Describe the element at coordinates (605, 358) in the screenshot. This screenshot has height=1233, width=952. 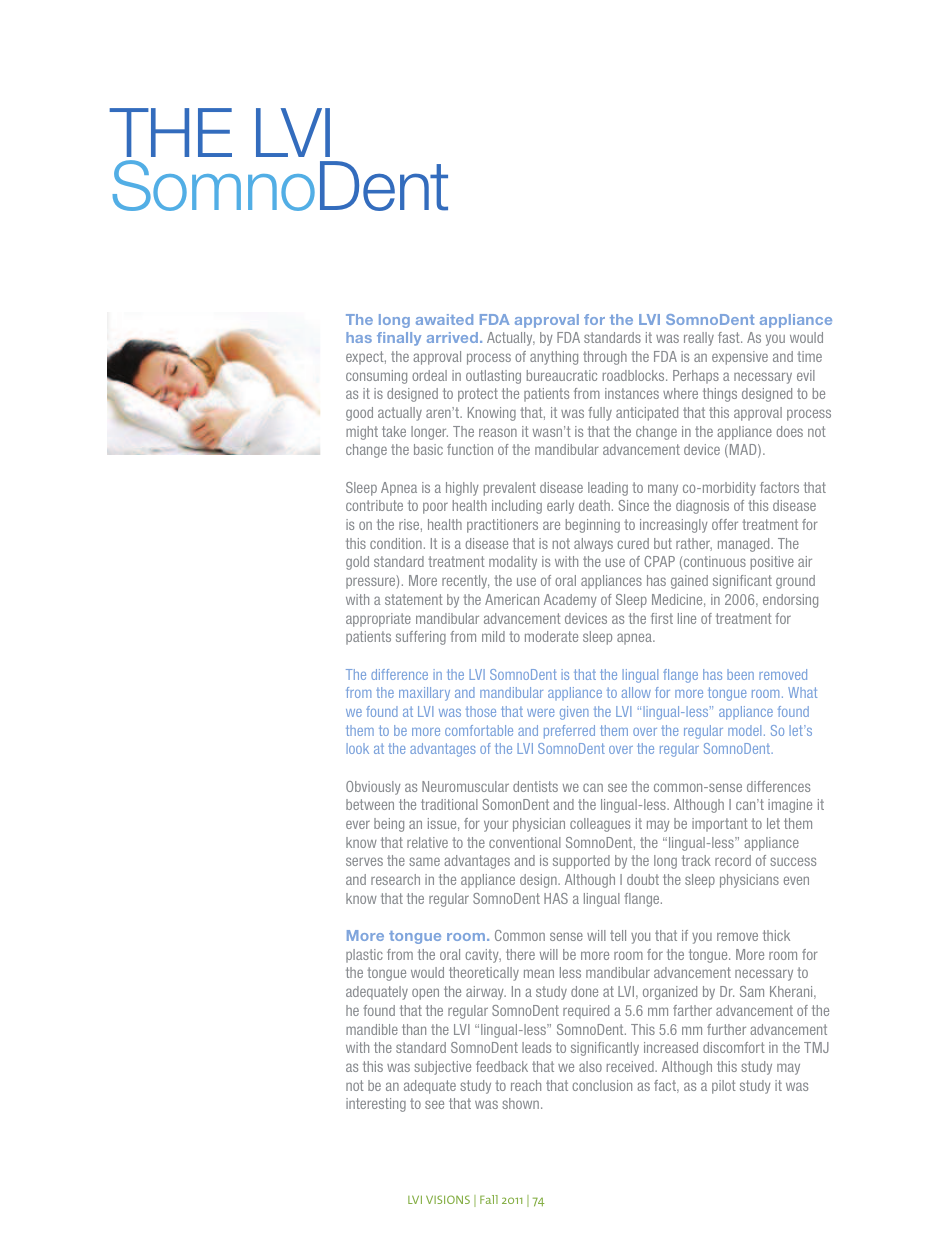
I see `through` at that location.
